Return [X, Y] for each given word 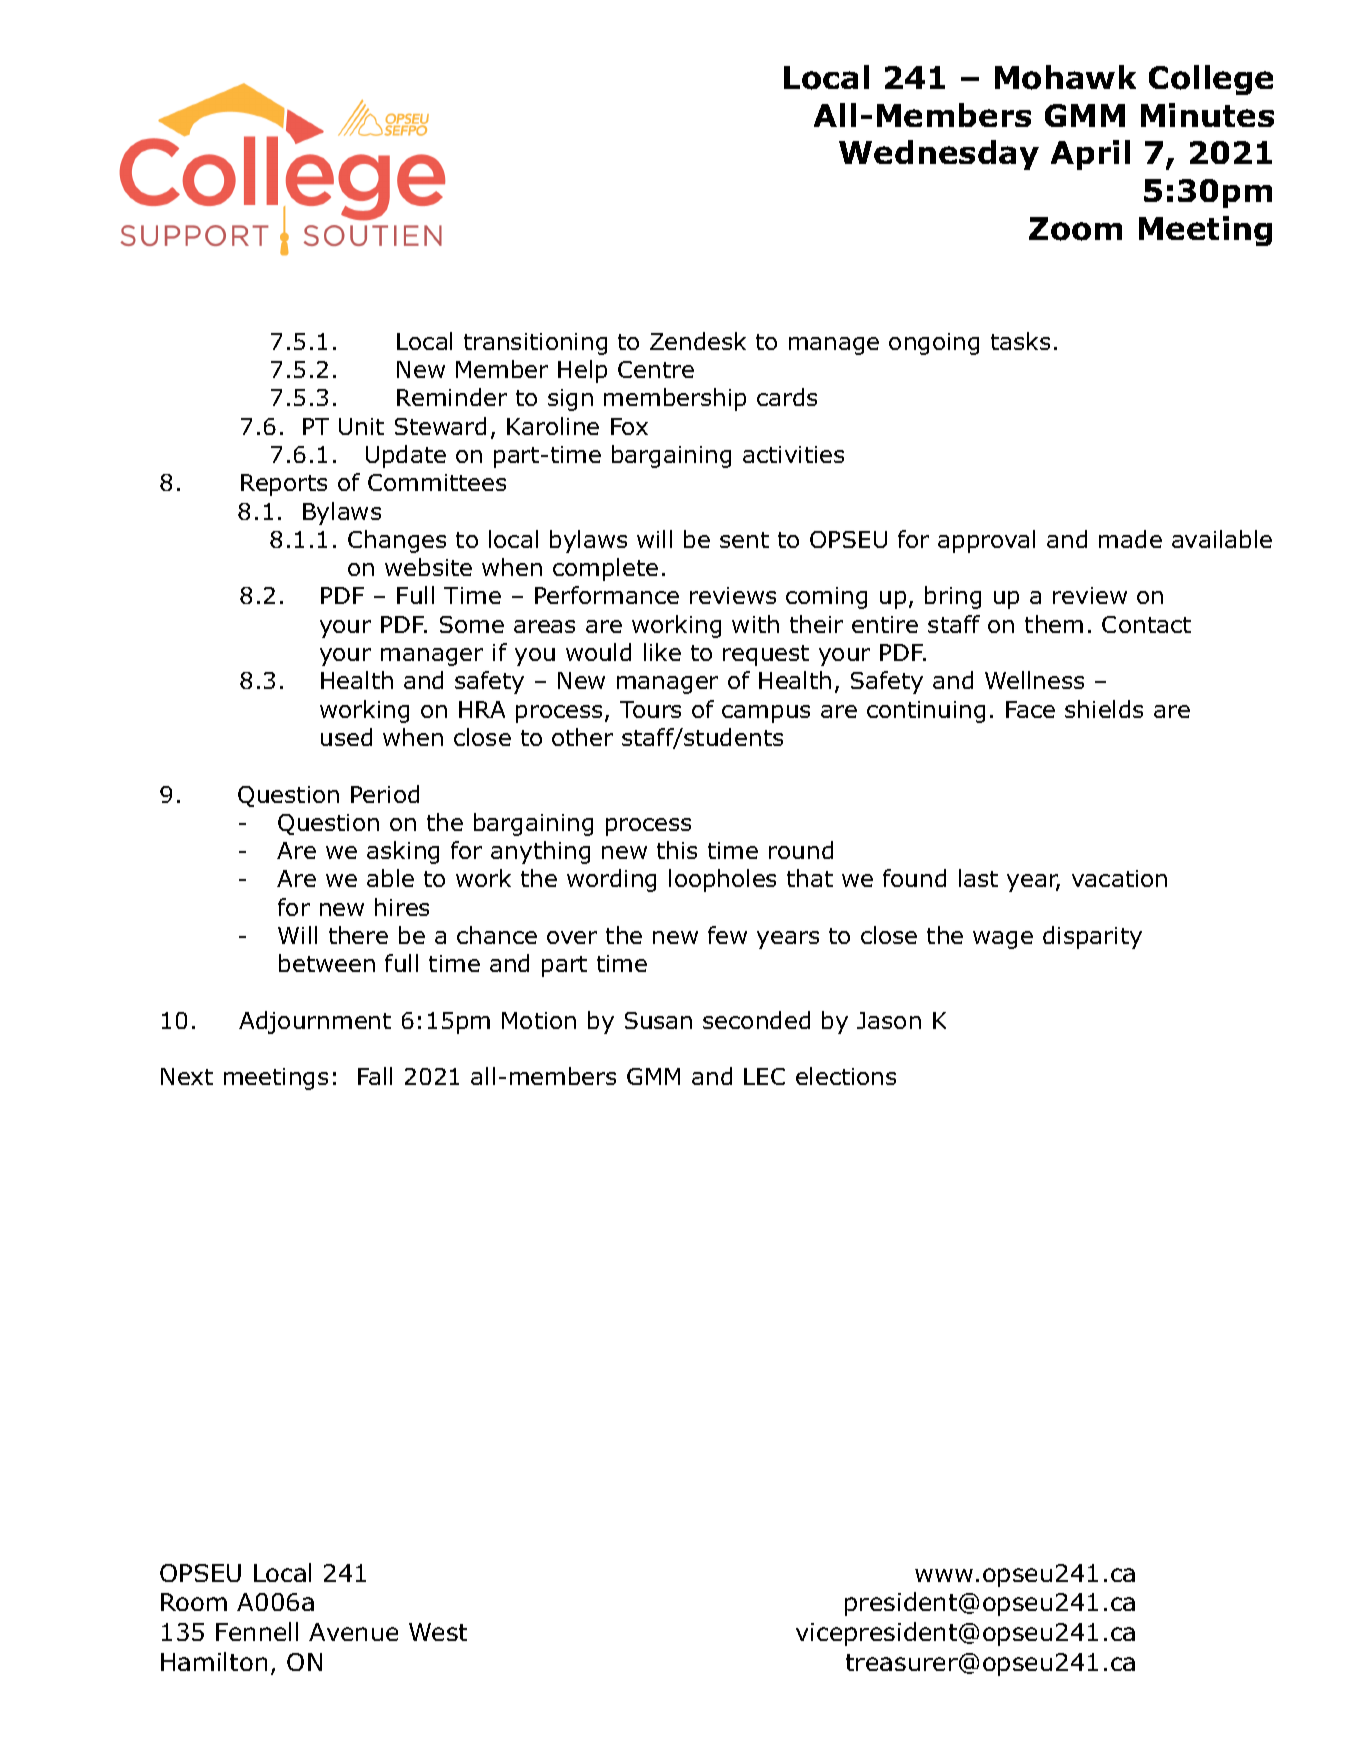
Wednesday [939, 155]
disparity [1092, 937]
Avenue [353, 1632]
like [662, 652]
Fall [375, 1076]
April [1090, 155]
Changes [397, 541]
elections [846, 1076]
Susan [658, 1020]
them [1054, 624]
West [438, 1632]
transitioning [535, 344]
